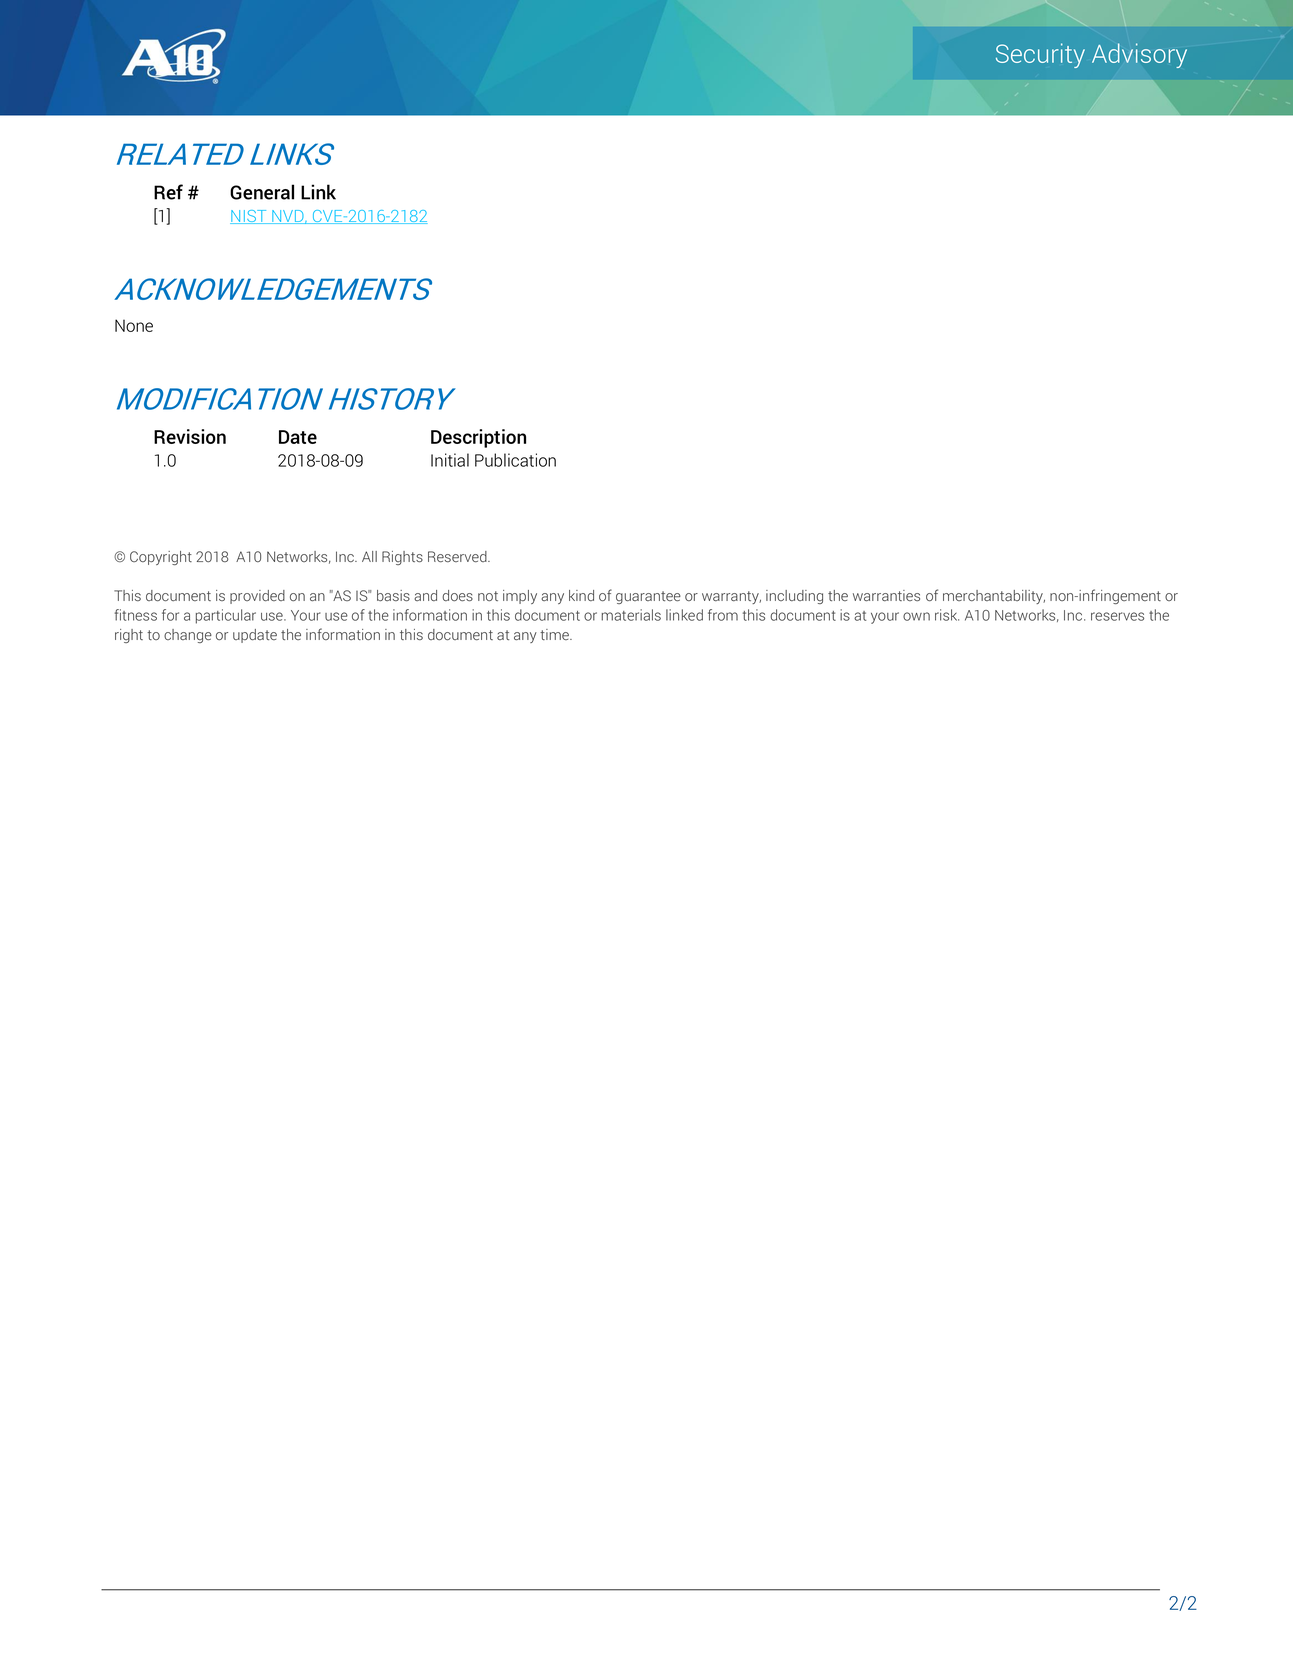 The image size is (1293, 1673). Describe the element at coordinates (1040, 55) in the image. I see `Security` at that location.
